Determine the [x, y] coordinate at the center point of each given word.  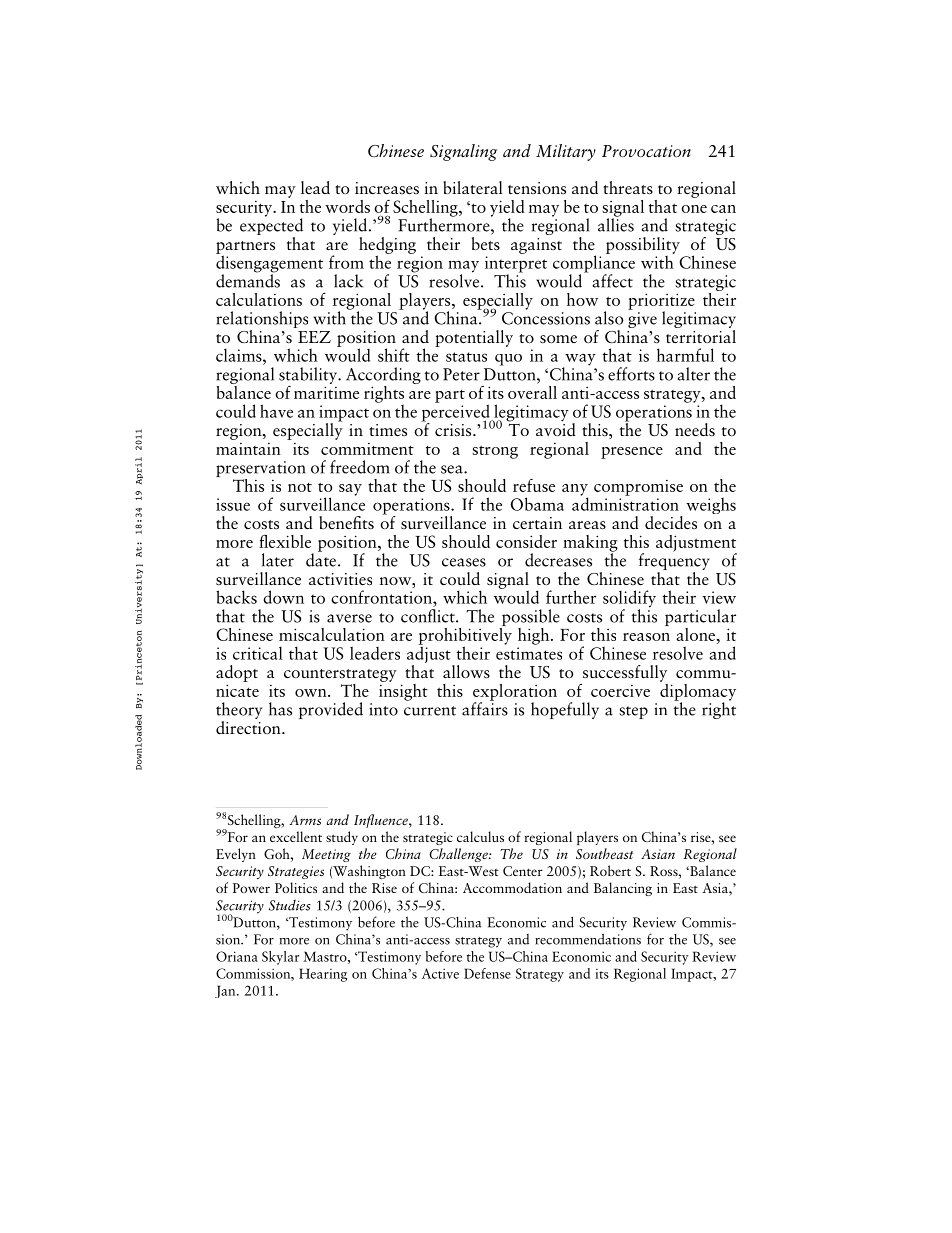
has [280, 709]
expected [271, 227]
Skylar [280, 958]
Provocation [646, 151]
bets [486, 242]
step [633, 712]
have [276, 411]
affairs [485, 708]
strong [495, 452]
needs [695, 429]
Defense [487, 973]
